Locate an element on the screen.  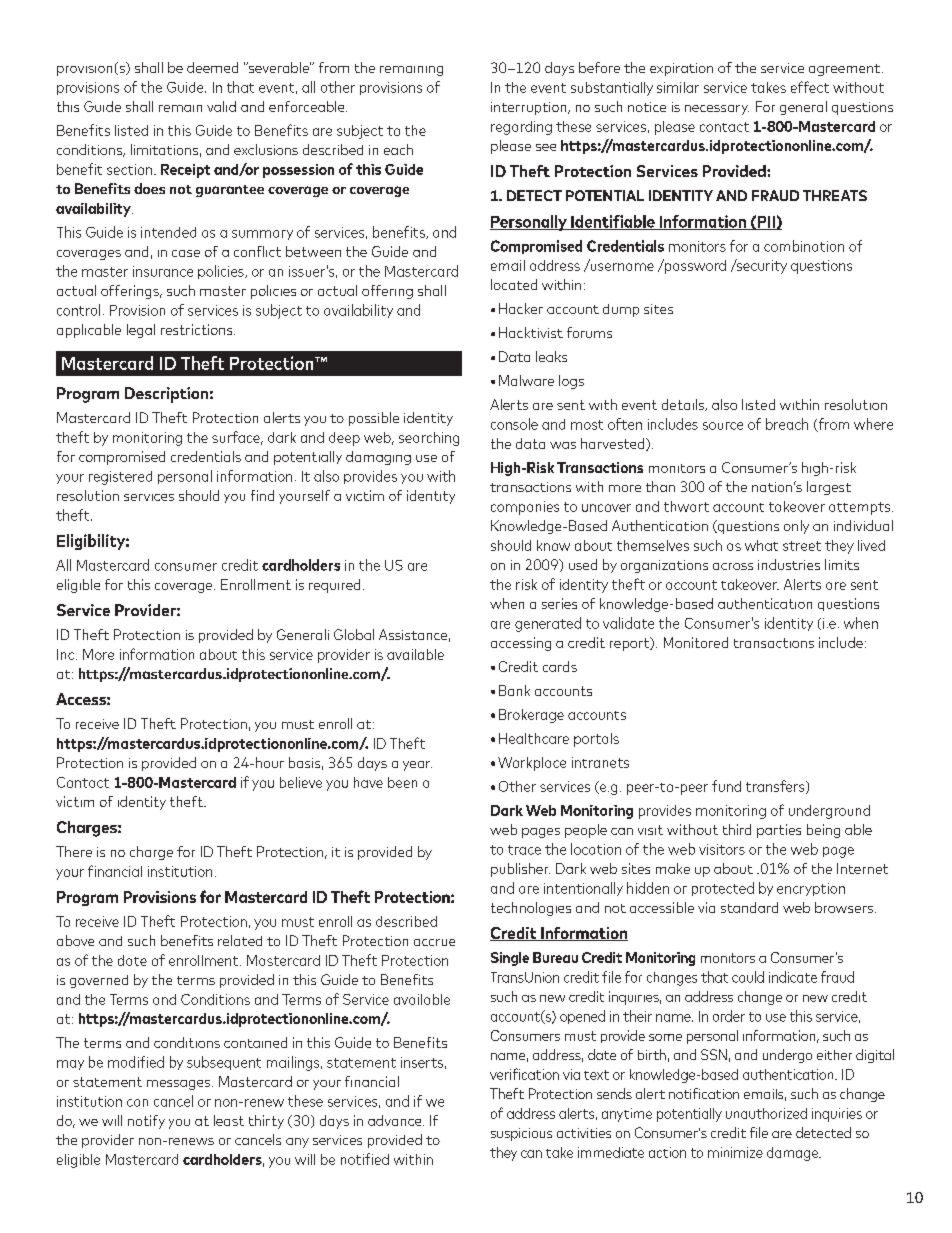
legal is located at coordinates (141, 331).
